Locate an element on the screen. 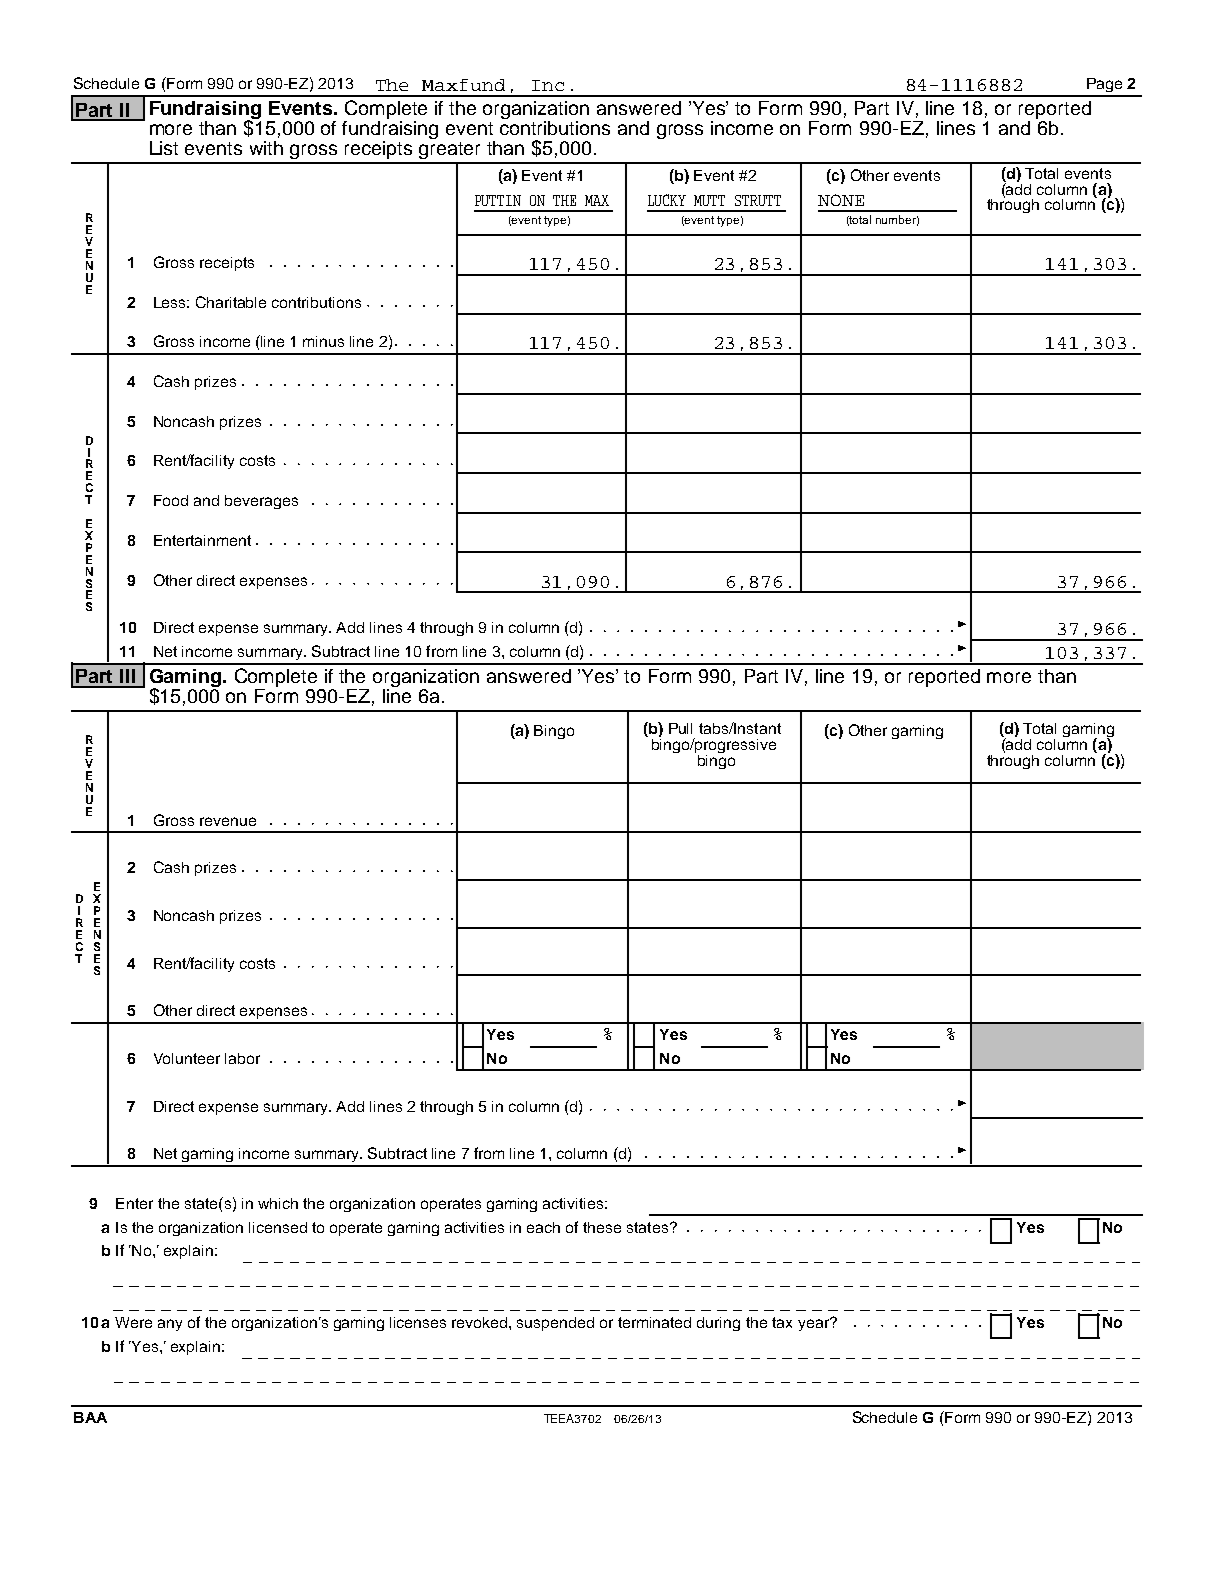 The width and height of the screenshot is (1215, 1572). these is located at coordinates (602, 1227).
